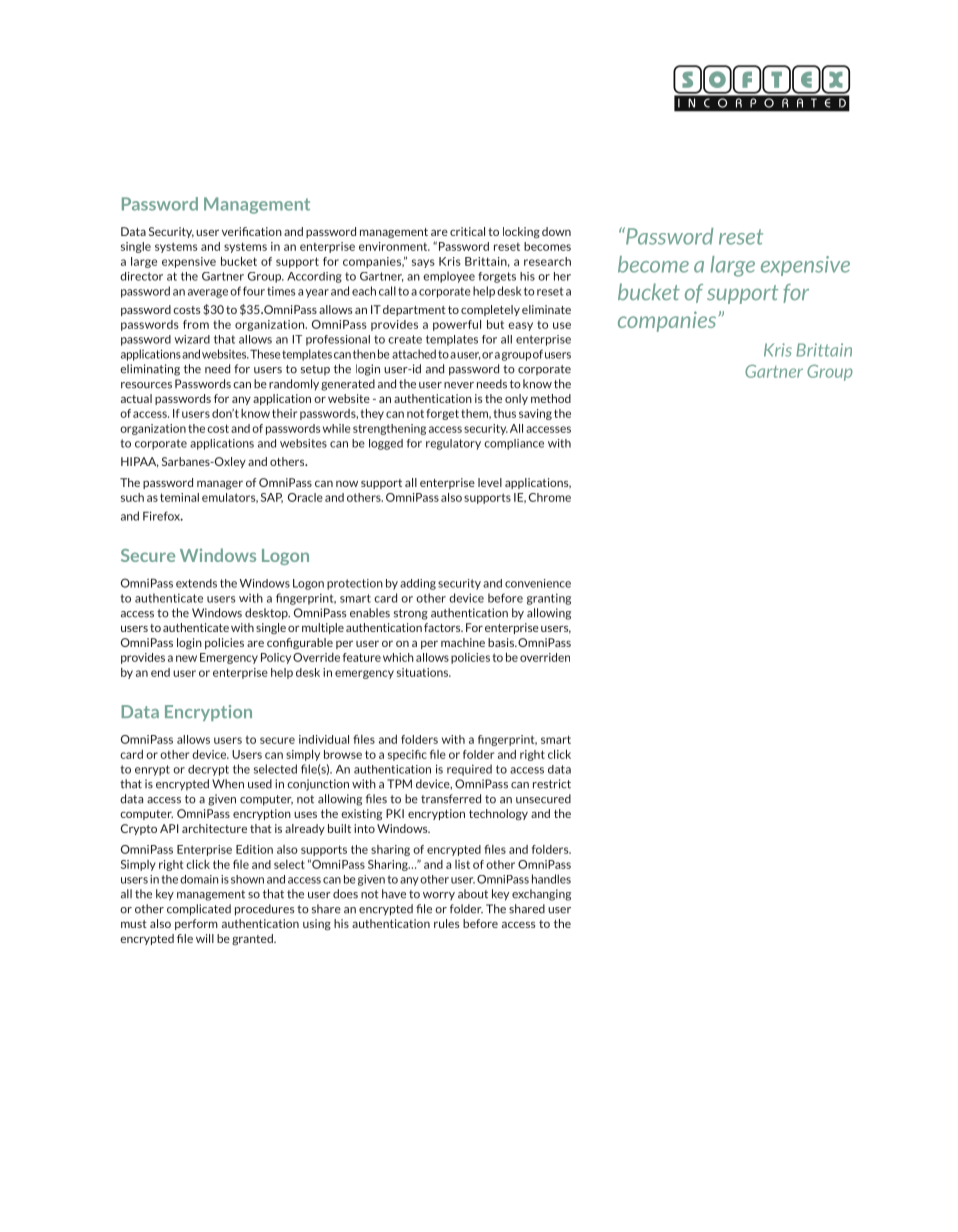  Describe the element at coordinates (473, 894) in the page. I see `about` at that location.
